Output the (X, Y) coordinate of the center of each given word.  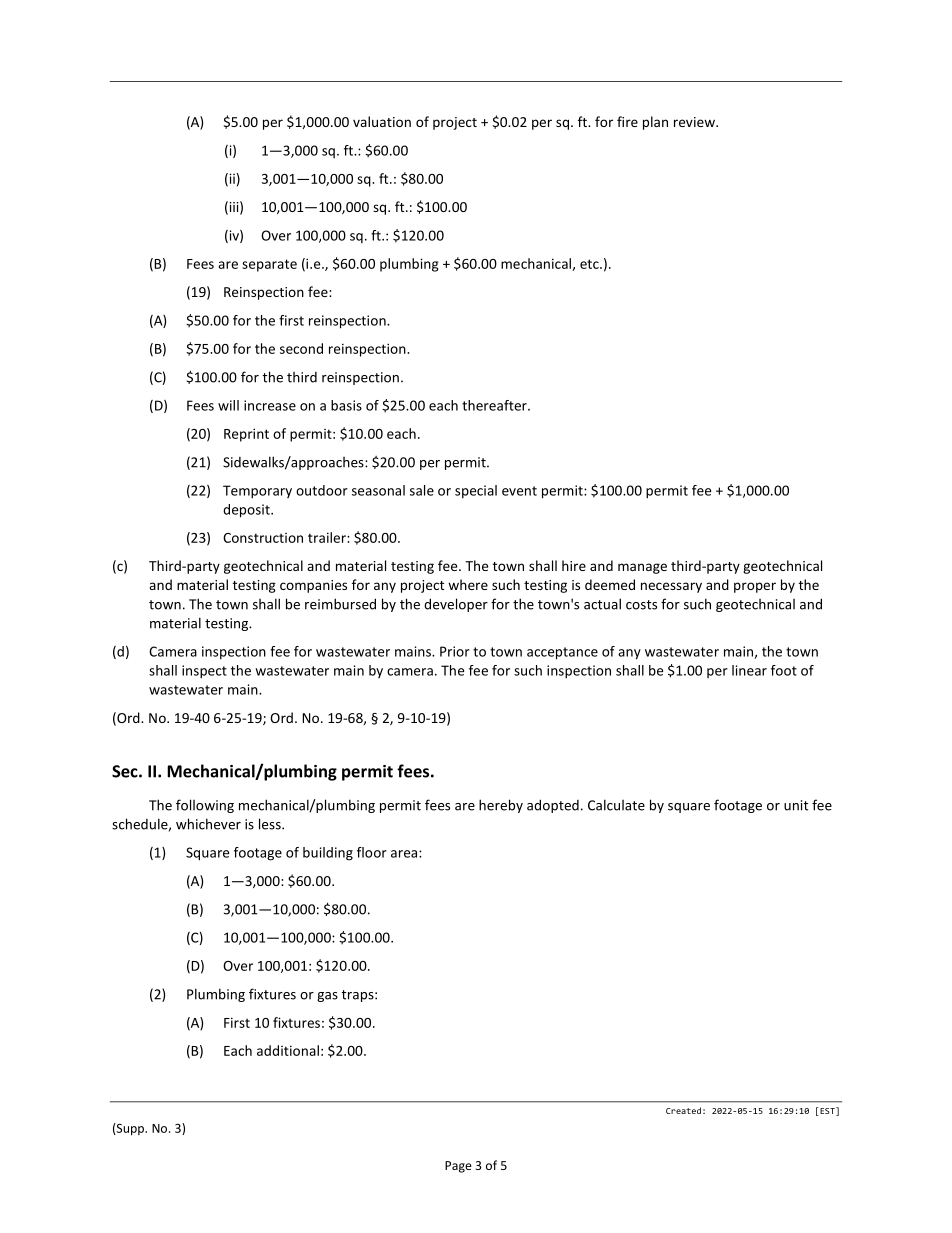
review (695, 122)
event (519, 491)
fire (627, 121)
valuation (382, 121)
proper (755, 587)
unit (796, 805)
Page (458, 1167)
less (271, 824)
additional (288, 1050)
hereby (501, 806)
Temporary (257, 492)
